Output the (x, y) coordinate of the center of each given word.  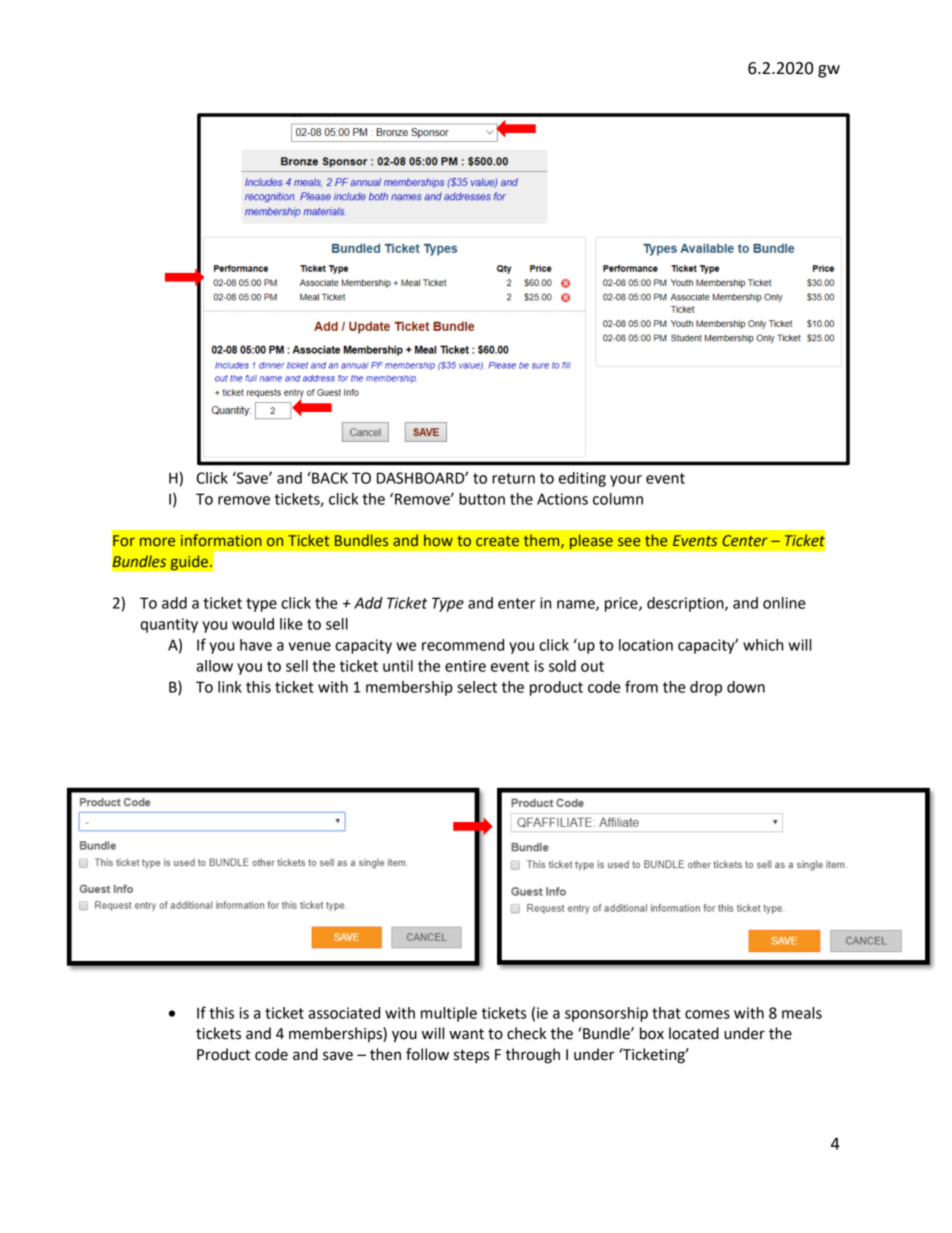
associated (344, 1013)
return (513, 478)
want (466, 1034)
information (221, 540)
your (626, 481)
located (694, 1033)
